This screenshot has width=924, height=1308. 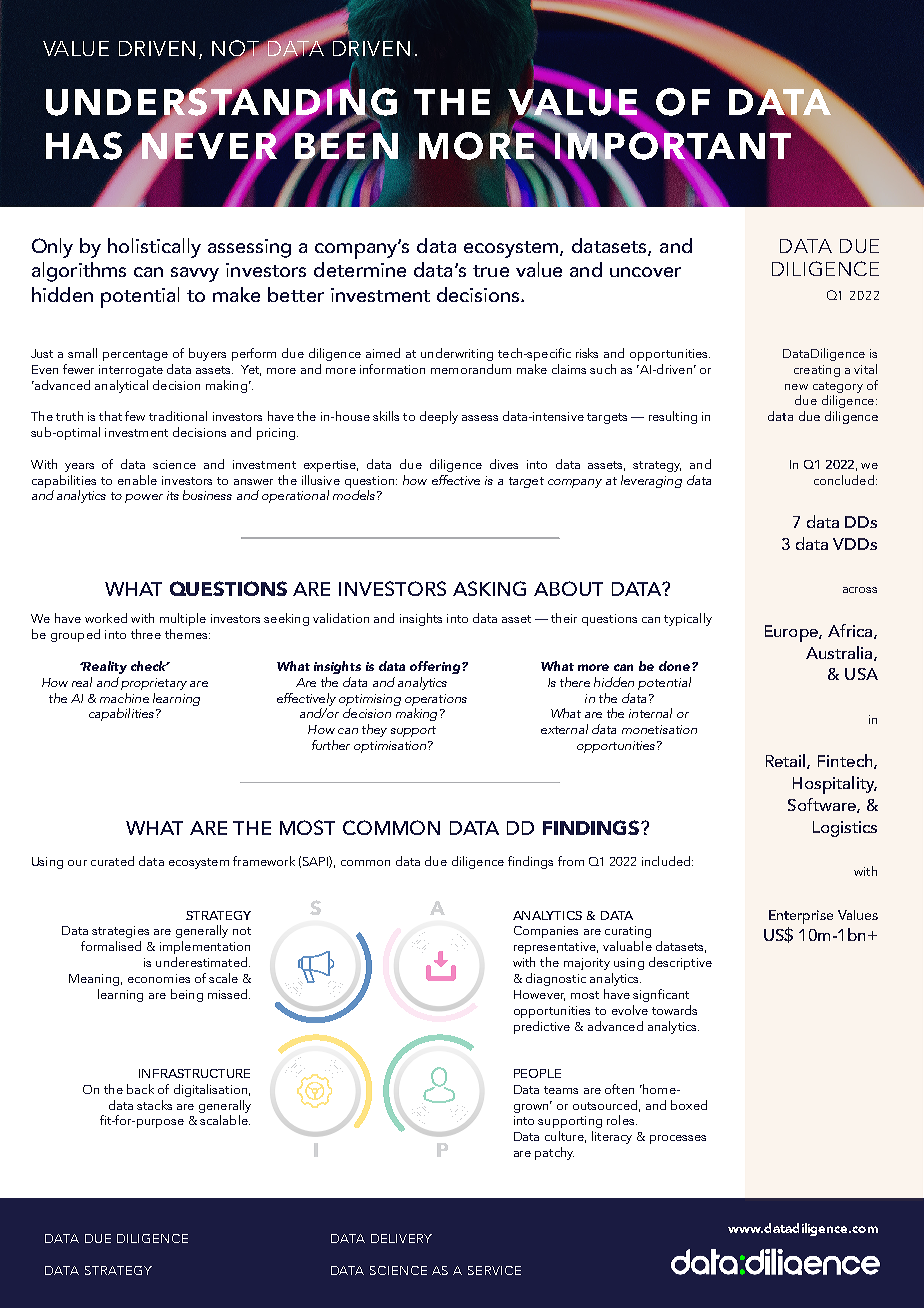 I want to click on creating, so click(x=817, y=371).
